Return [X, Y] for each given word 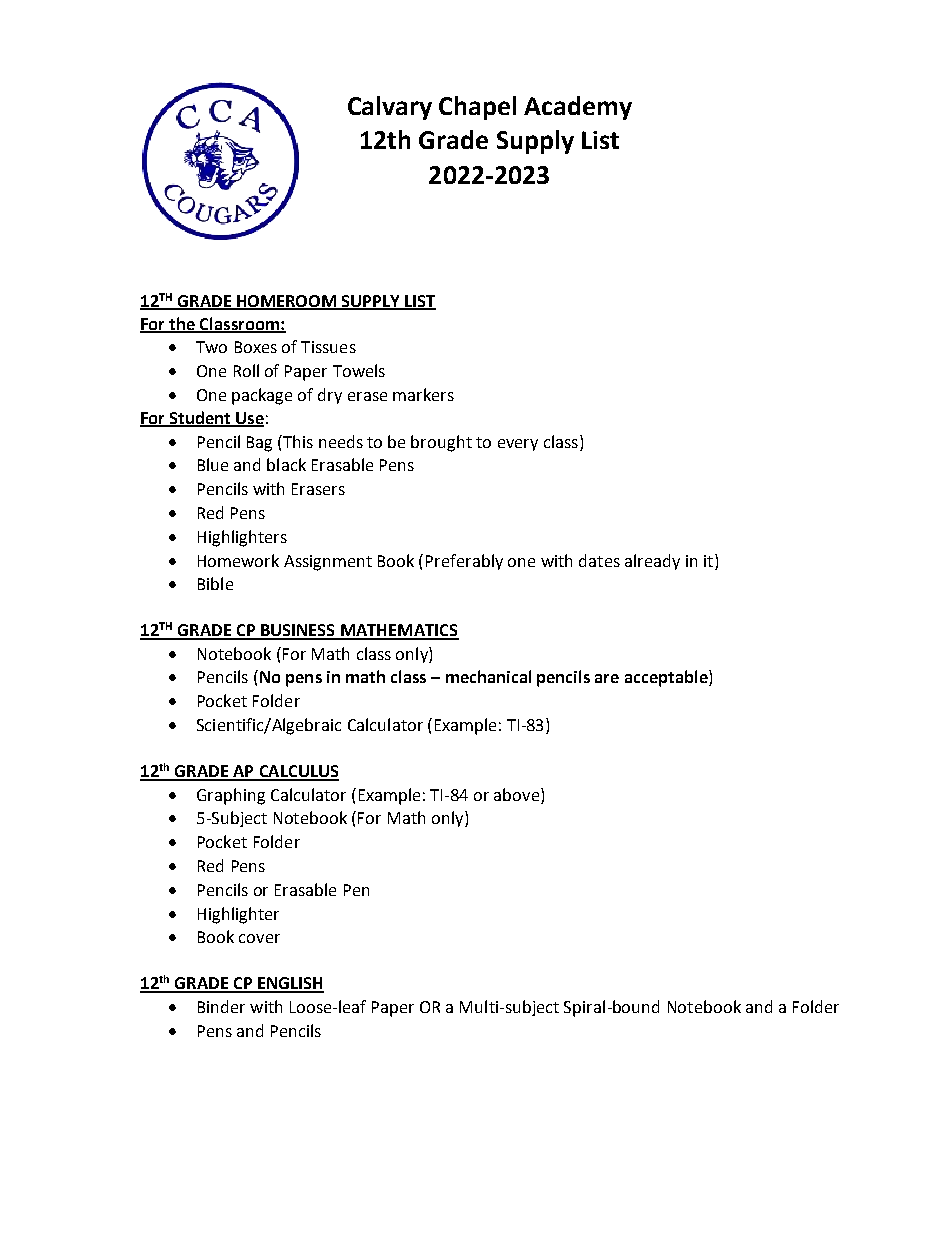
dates [599, 560]
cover [259, 938]
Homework [238, 560]
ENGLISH [290, 984]
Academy [578, 108]
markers [423, 394]
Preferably [464, 562]
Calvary [390, 108]
